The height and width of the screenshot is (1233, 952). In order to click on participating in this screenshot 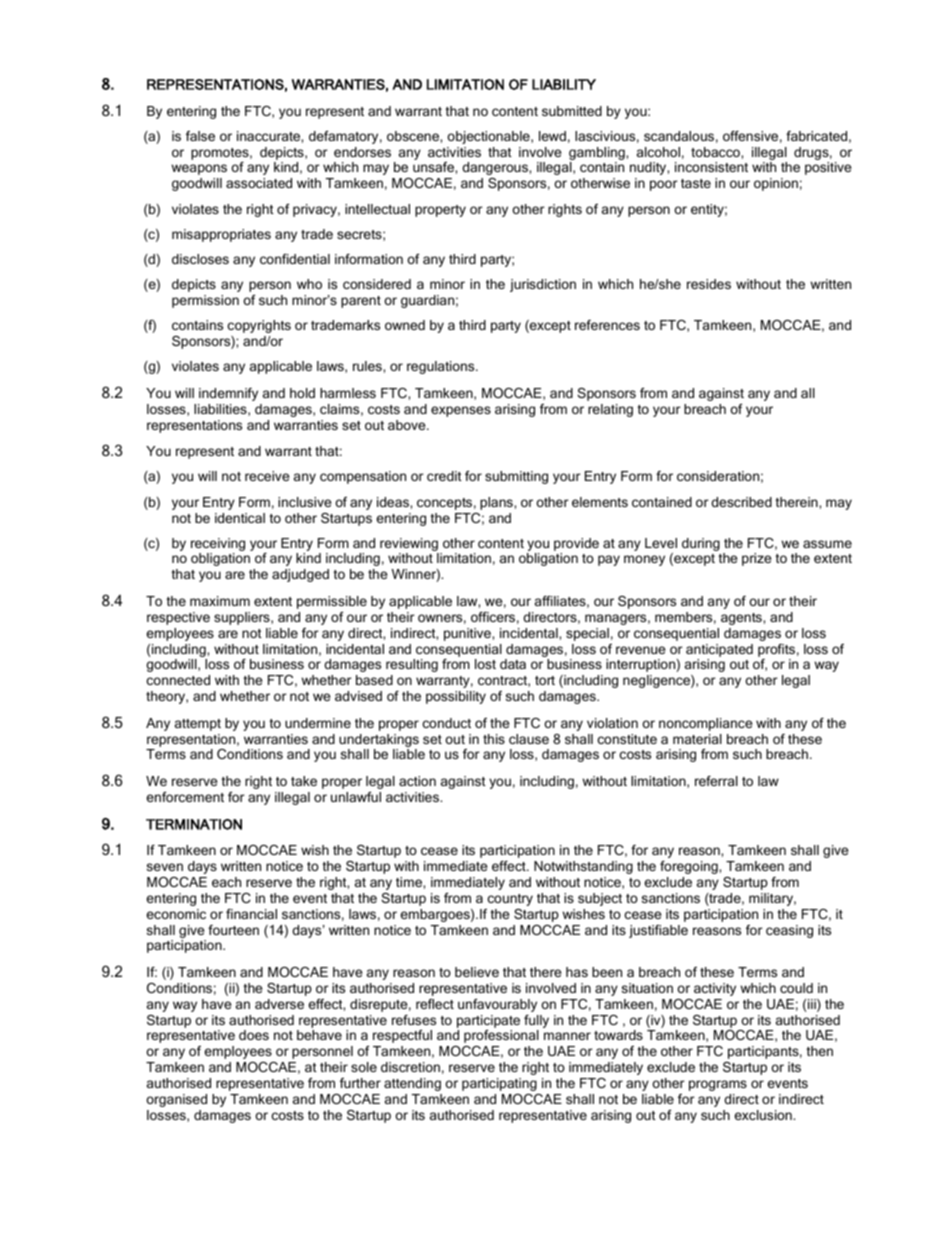, I will do `click(499, 1084)`.
